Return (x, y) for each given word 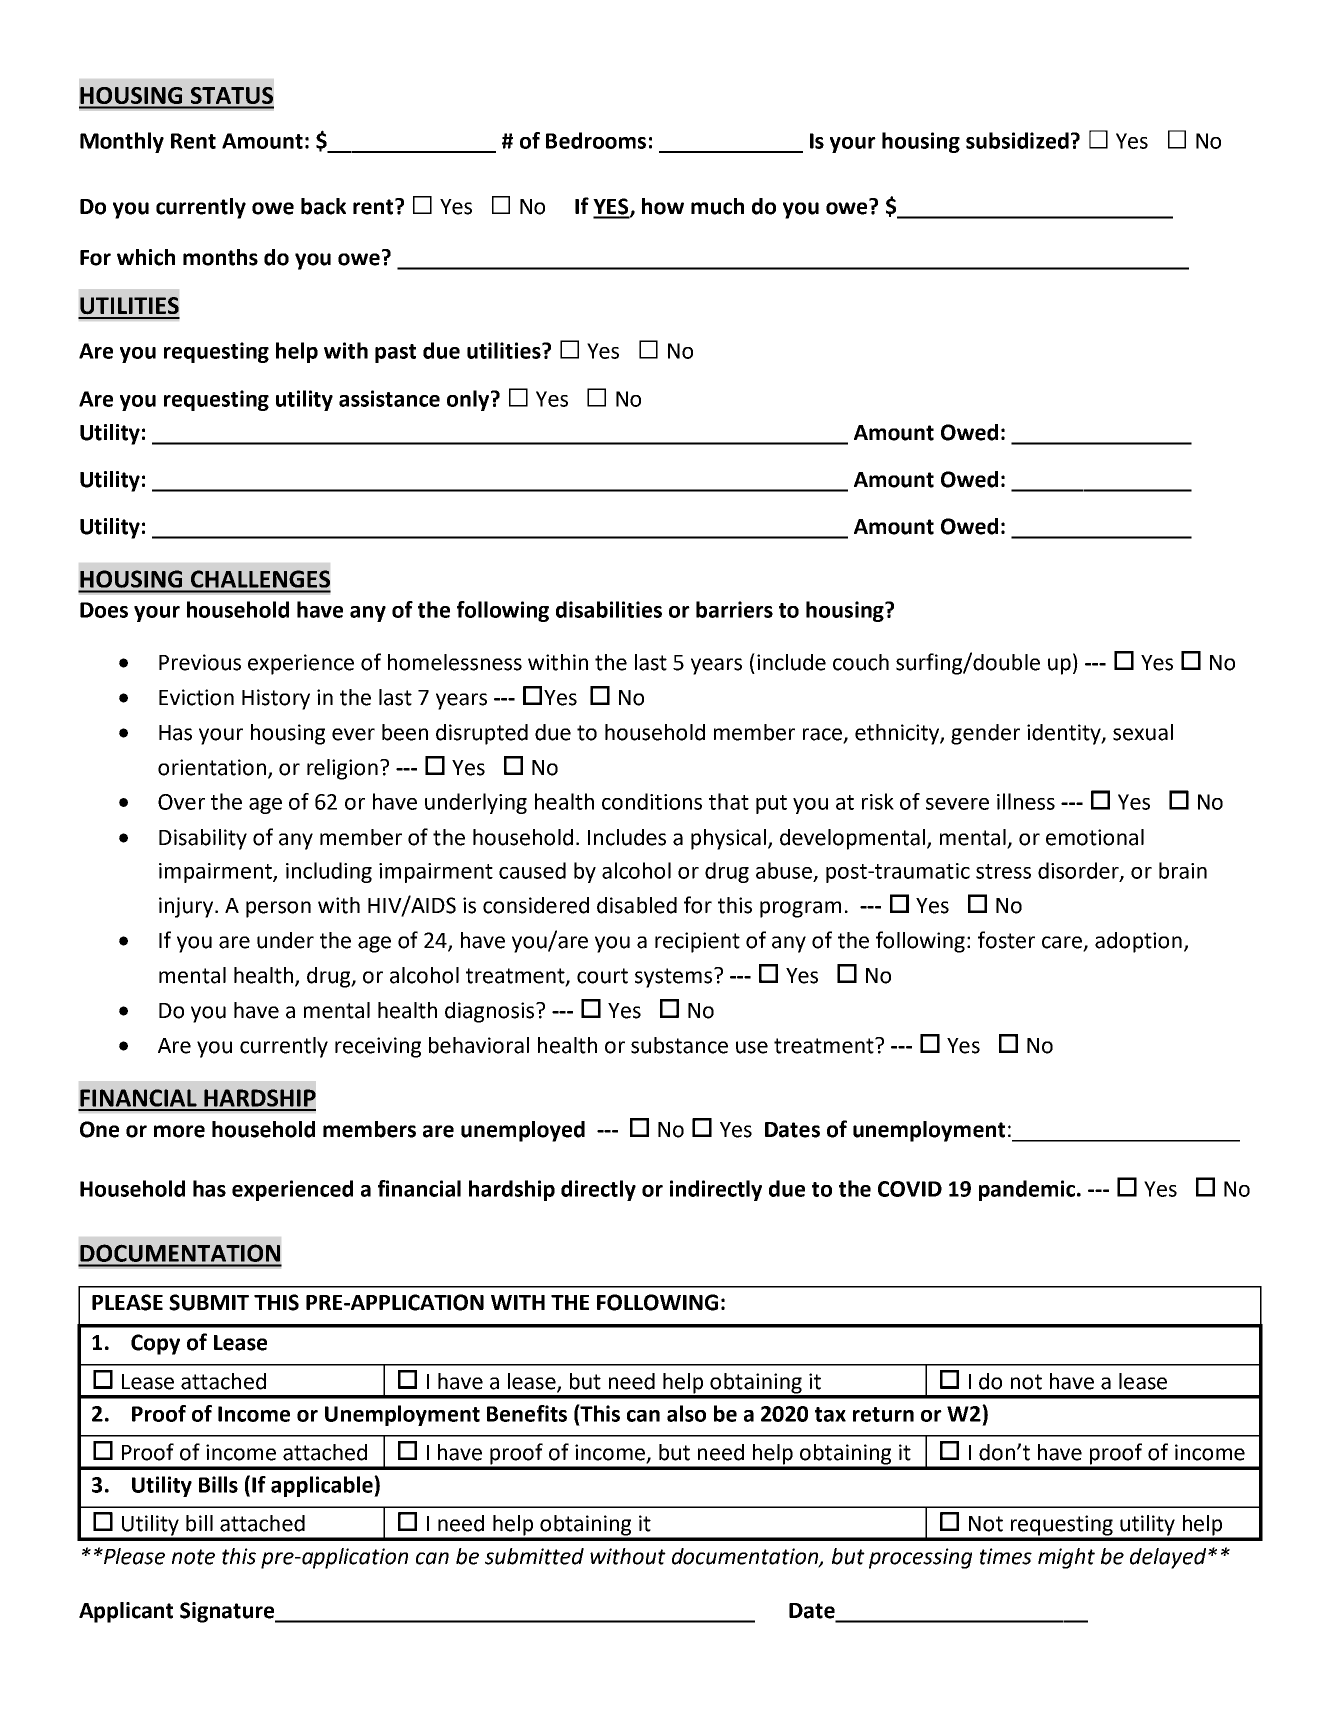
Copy (155, 1344)
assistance (389, 398)
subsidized (1017, 140)
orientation (213, 768)
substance (679, 1045)
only (469, 400)
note (193, 1557)
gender (985, 734)
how (663, 206)
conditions (652, 801)
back (323, 206)
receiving (378, 1047)
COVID (910, 1189)
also (686, 1413)
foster (1006, 940)
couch (861, 662)
